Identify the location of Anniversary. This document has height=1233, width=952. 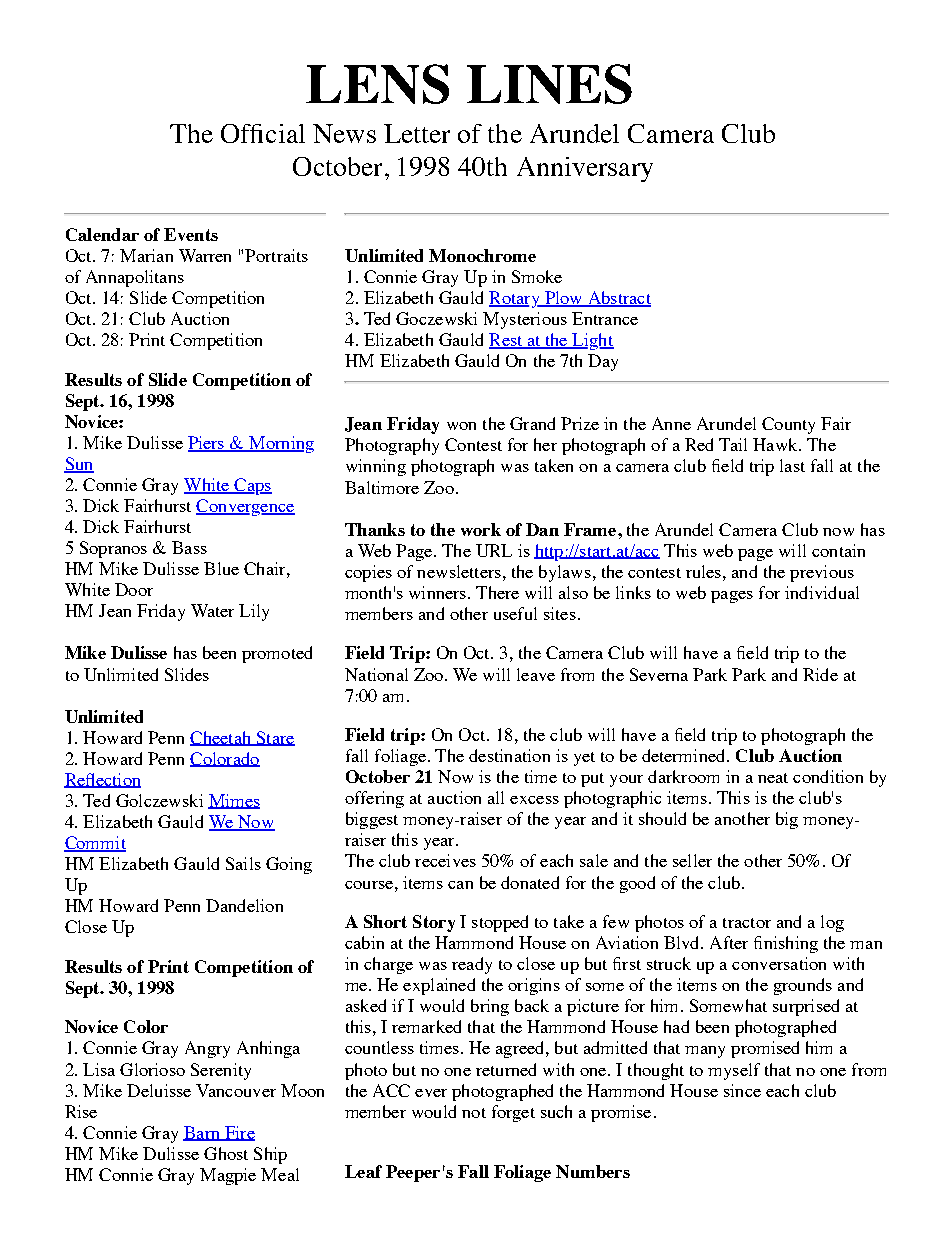
(585, 169).
